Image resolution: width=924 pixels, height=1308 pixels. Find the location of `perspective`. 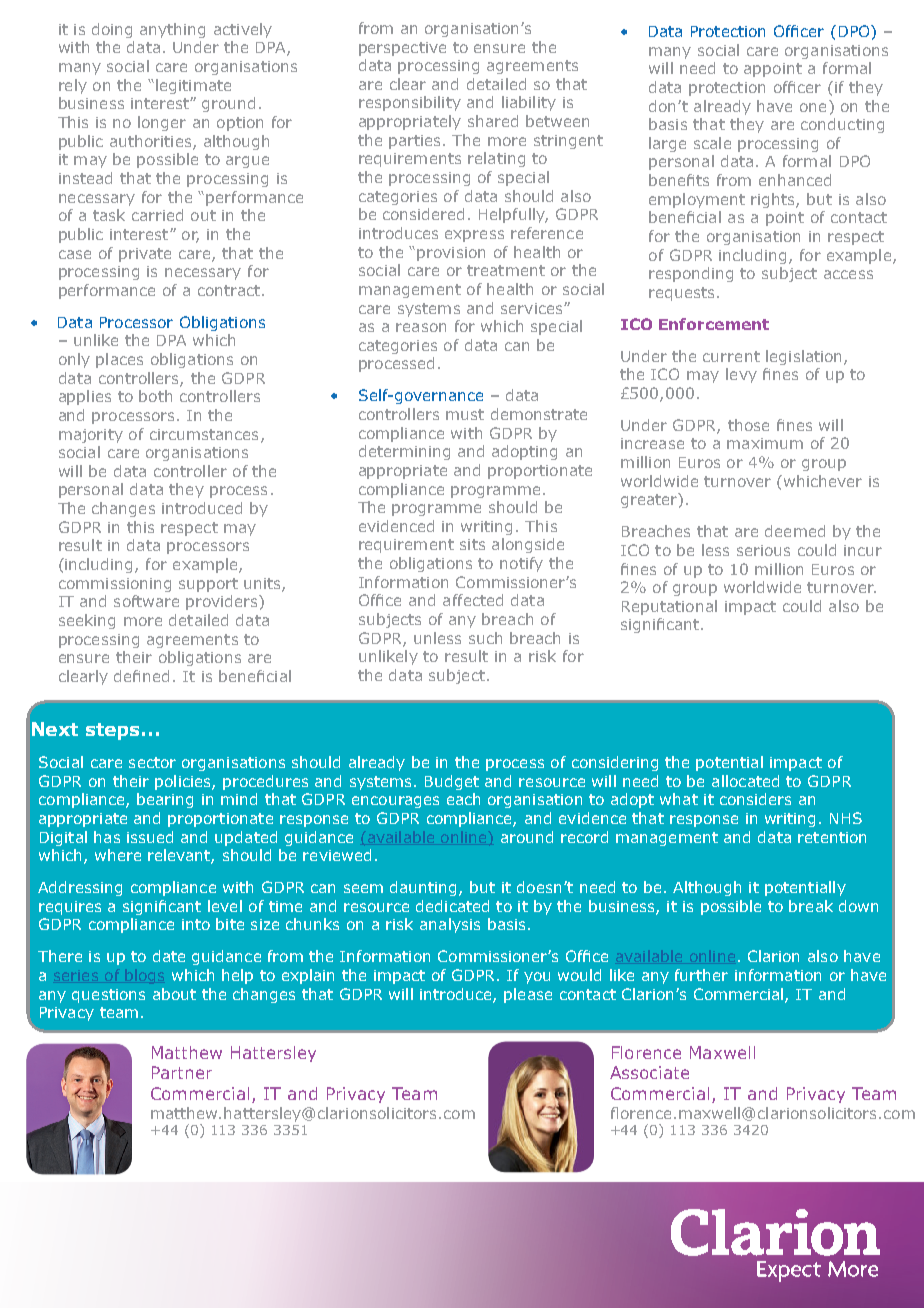

perspective is located at coordinates (402, 49).
